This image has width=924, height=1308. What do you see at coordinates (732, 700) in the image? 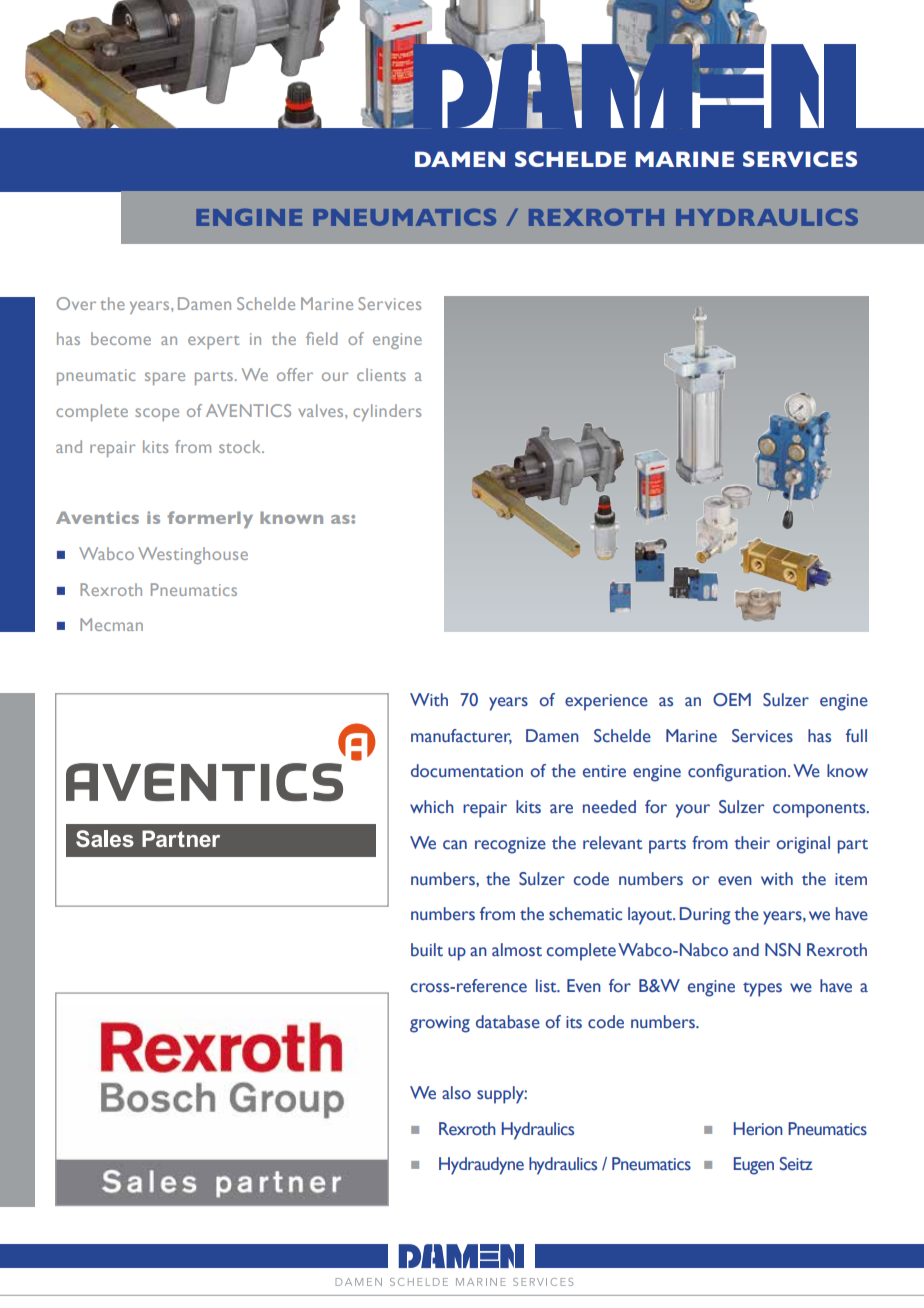
I see `OEM` at bounding box center [732, 700].
